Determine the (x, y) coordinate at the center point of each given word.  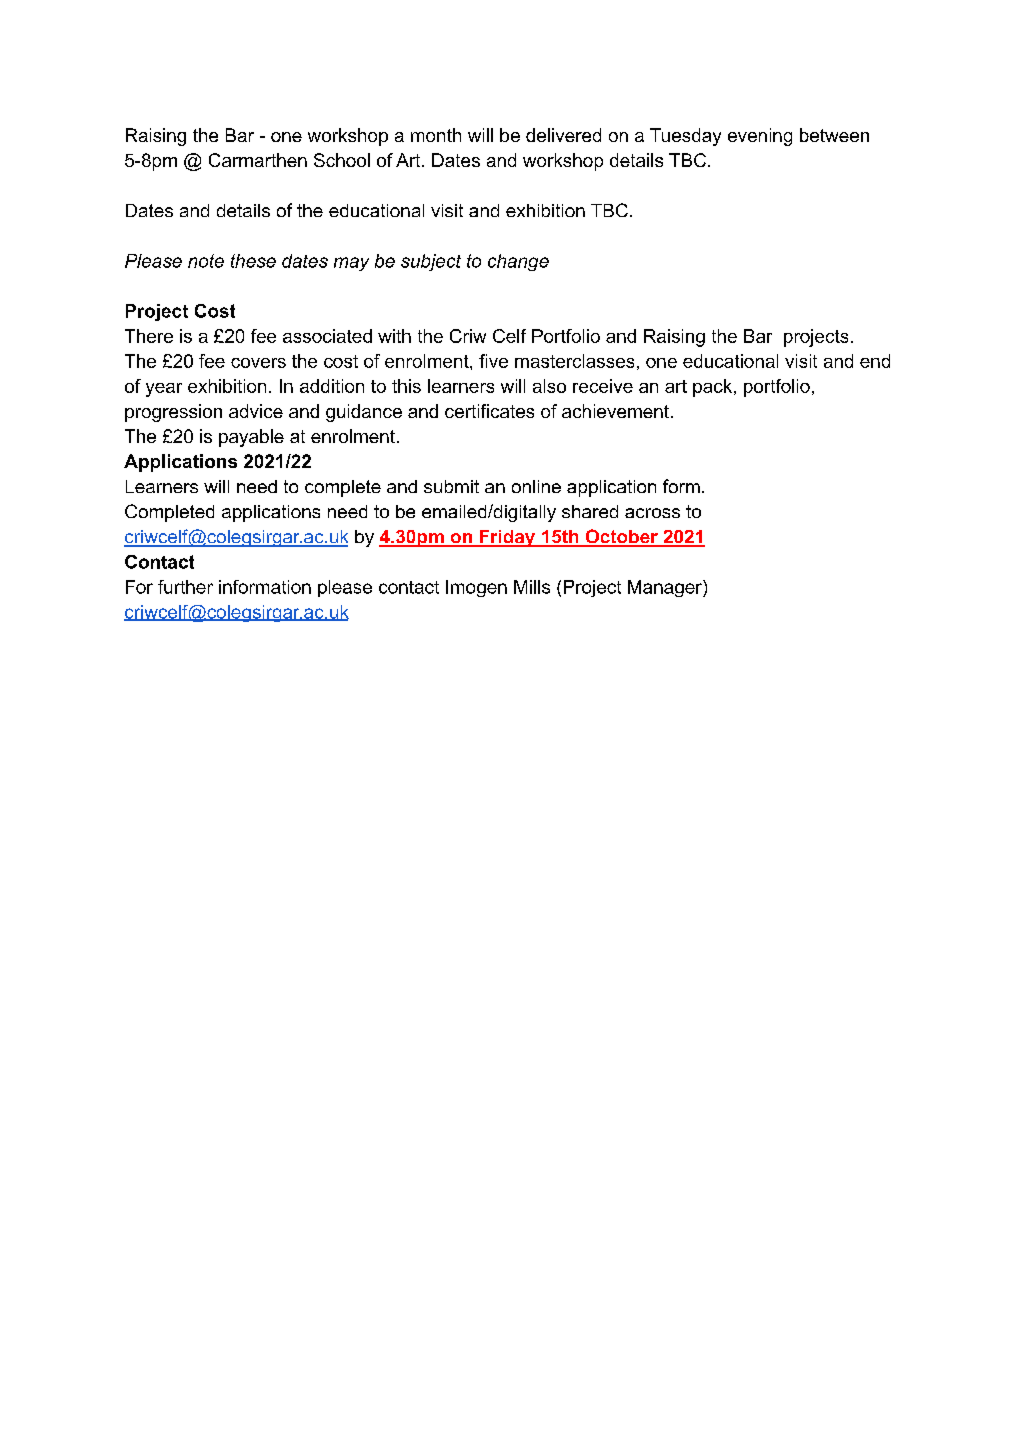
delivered (563, 135)
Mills (532, 587)
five (493, 361)
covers (258, 363)
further (185, 587)
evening (760, 137)
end (875, 361)
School (342, 160)
